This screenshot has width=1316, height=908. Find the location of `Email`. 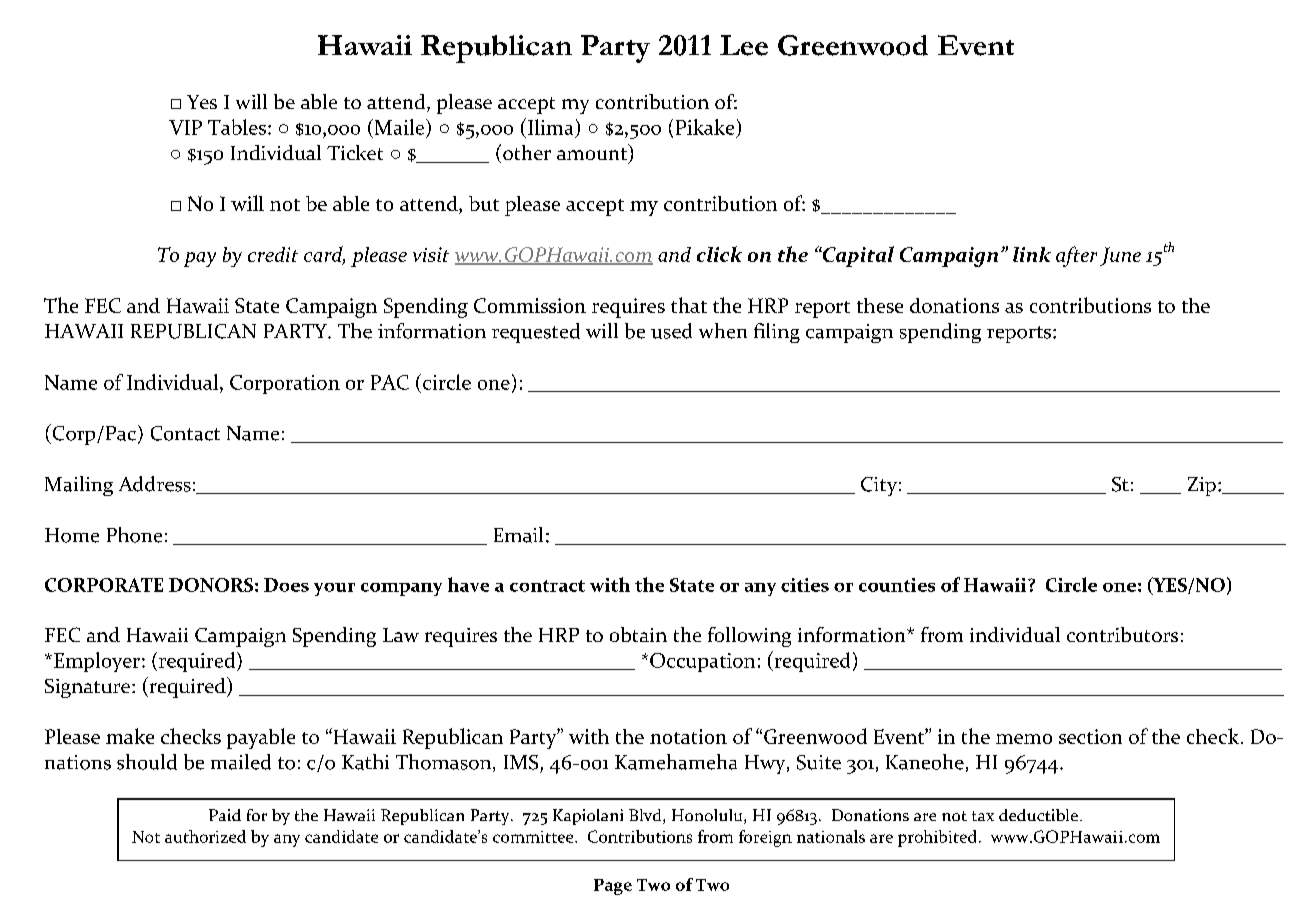

Email is located at coordinates (518, 535).
